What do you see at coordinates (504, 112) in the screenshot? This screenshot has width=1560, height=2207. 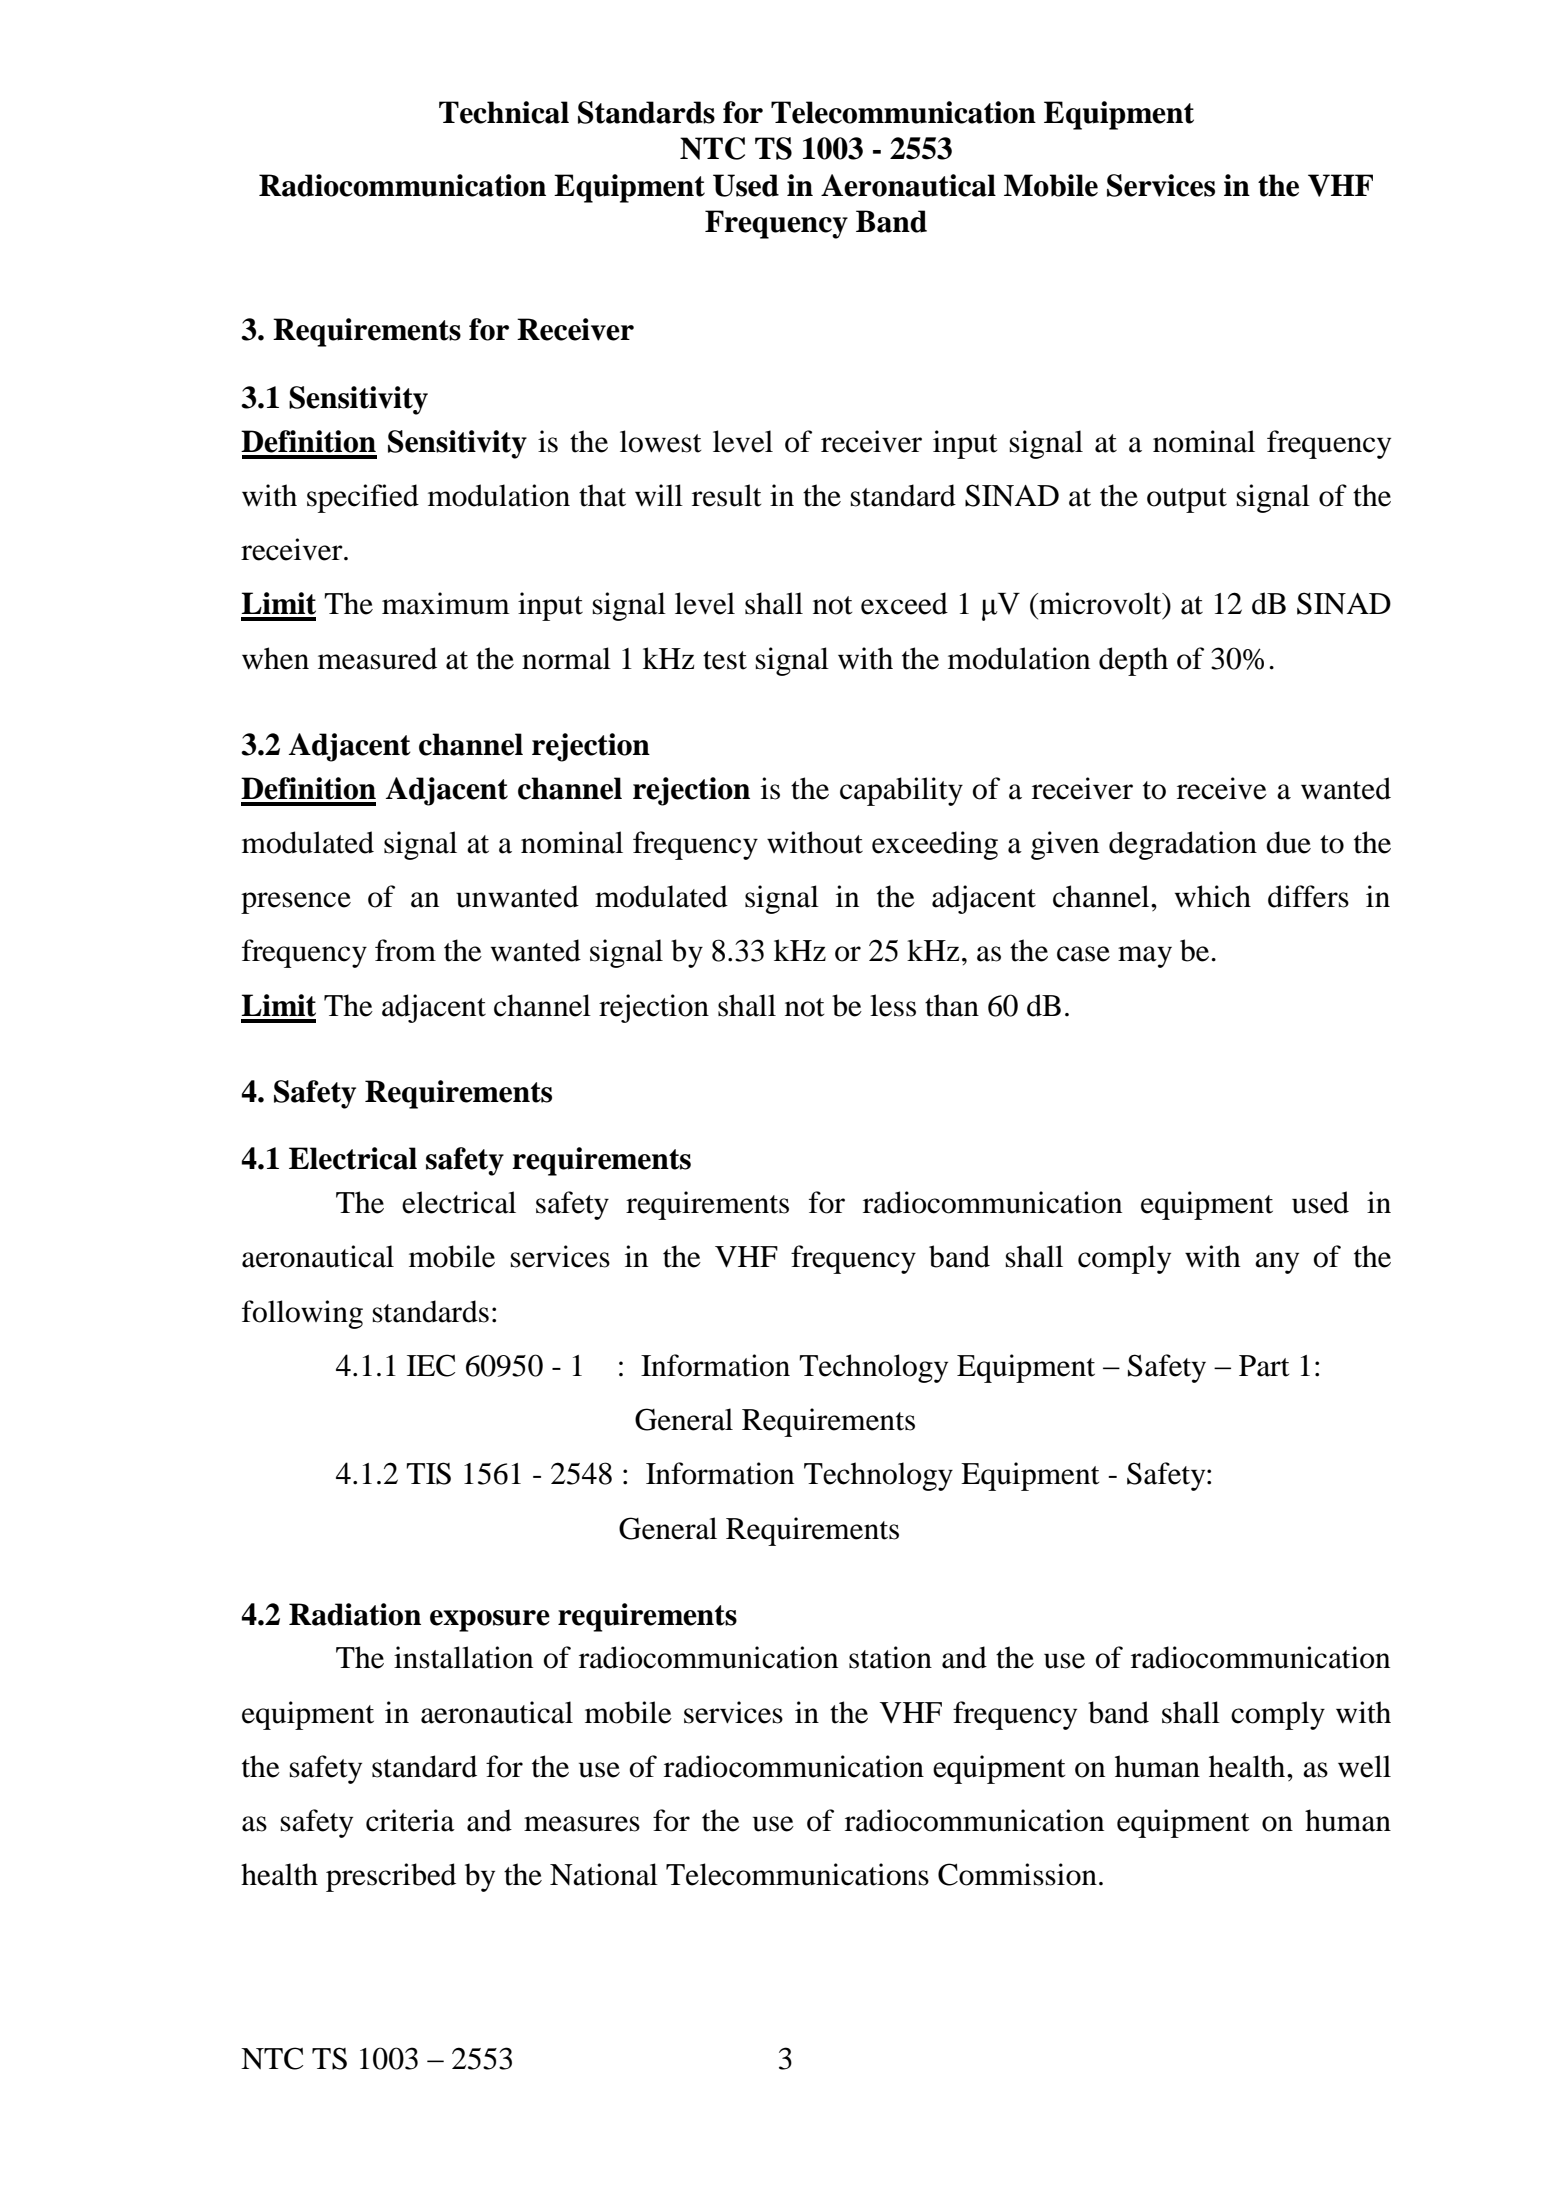 I see `Technical` at bounding box center [504, 112].
